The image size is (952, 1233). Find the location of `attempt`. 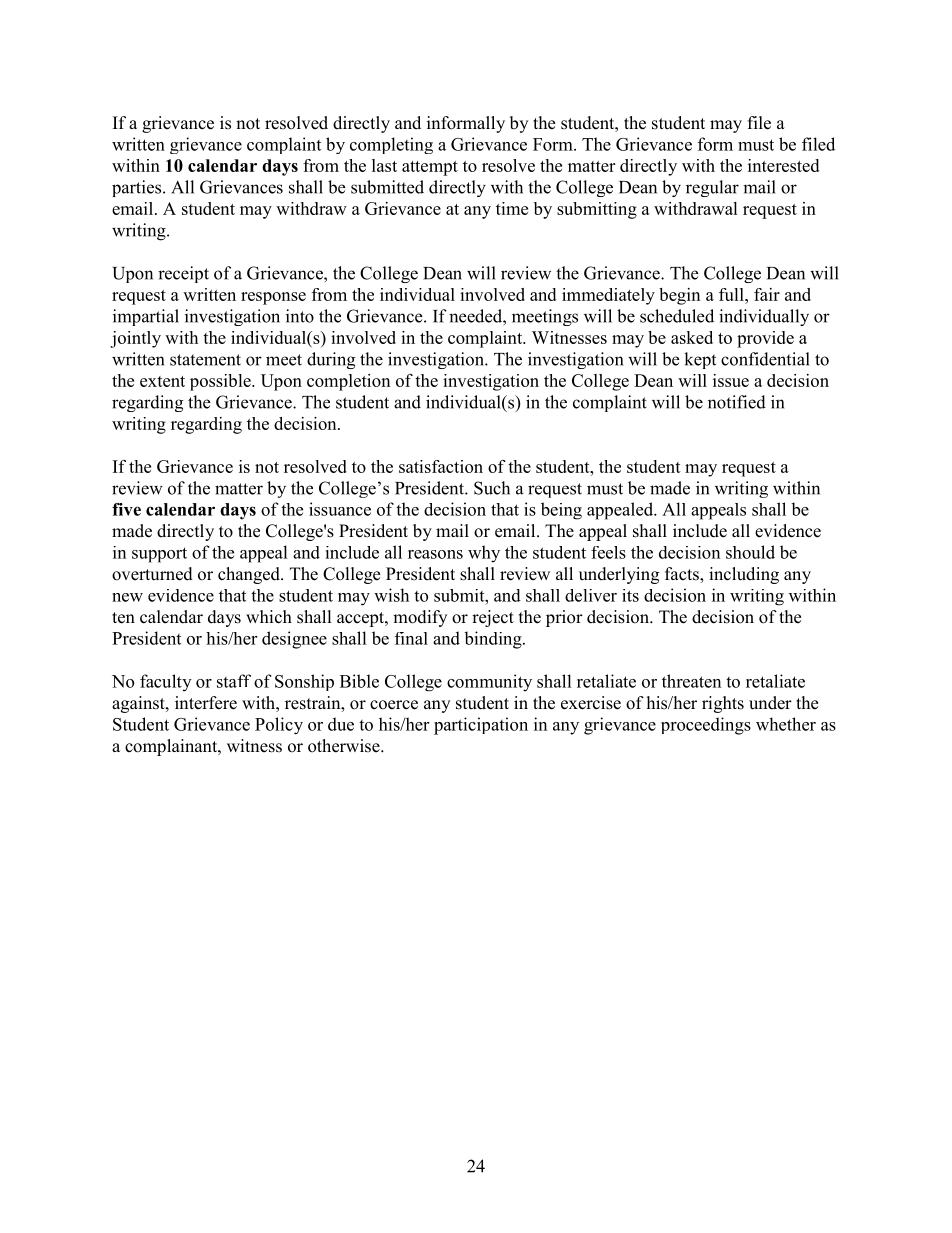

attempt is located at coordinates (430, 168).
